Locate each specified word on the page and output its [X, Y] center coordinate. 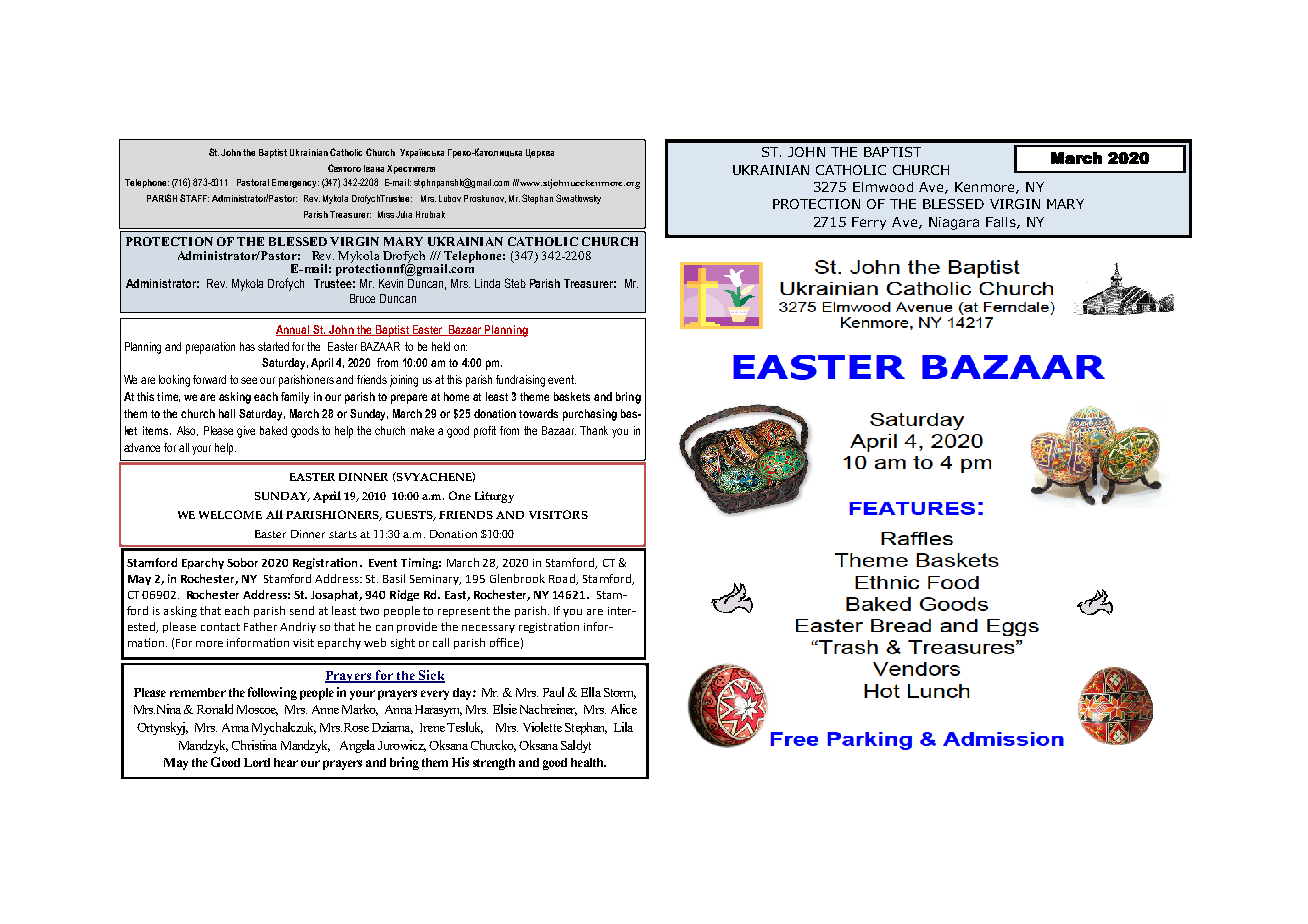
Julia [404, 214]
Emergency [295, 183]
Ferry [869, 223]
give [246, 432]
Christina [254, 745]
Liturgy [494, 497]
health [588, 762]
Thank [594, 430]
